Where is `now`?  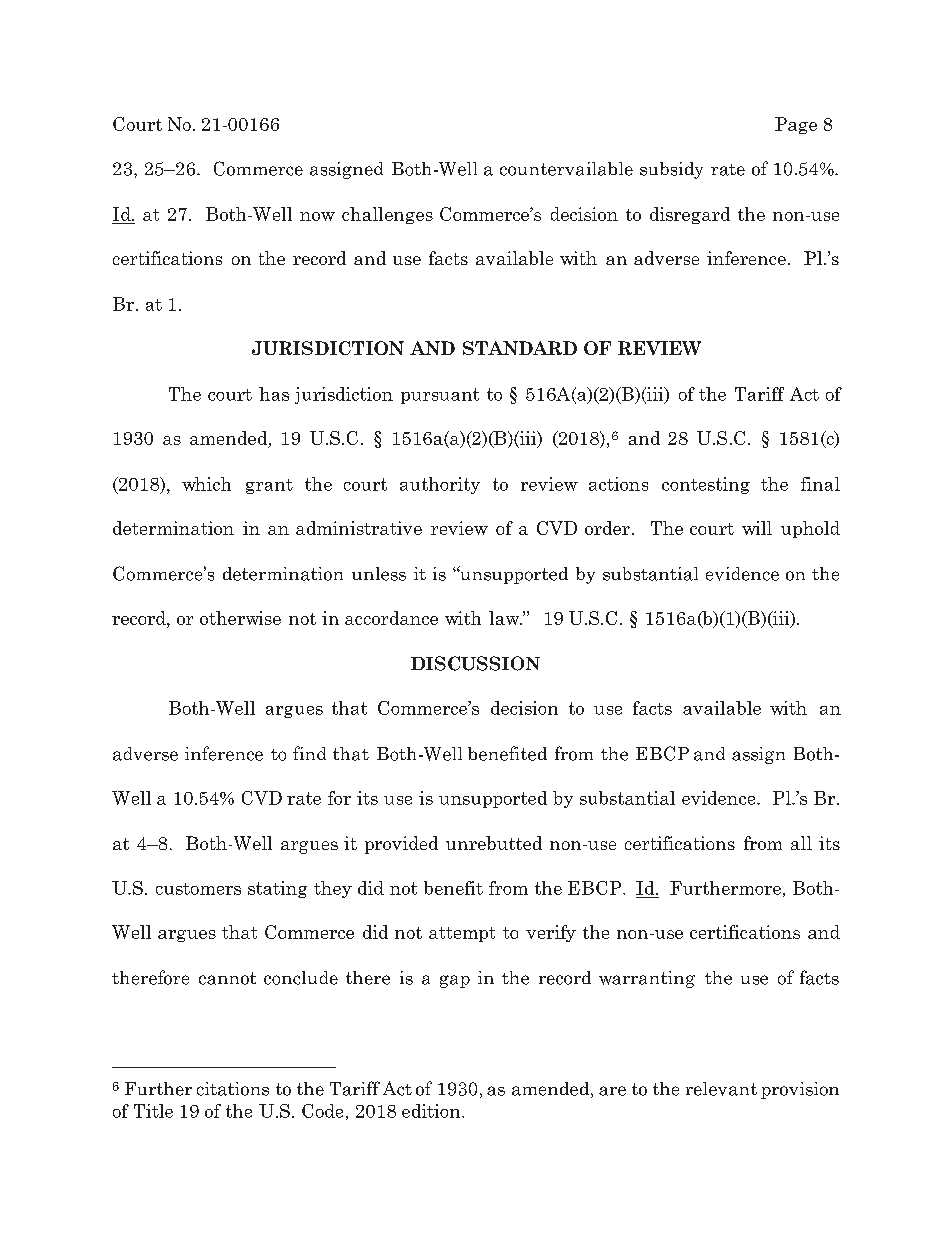 now is located at coordinates (317, 216).
